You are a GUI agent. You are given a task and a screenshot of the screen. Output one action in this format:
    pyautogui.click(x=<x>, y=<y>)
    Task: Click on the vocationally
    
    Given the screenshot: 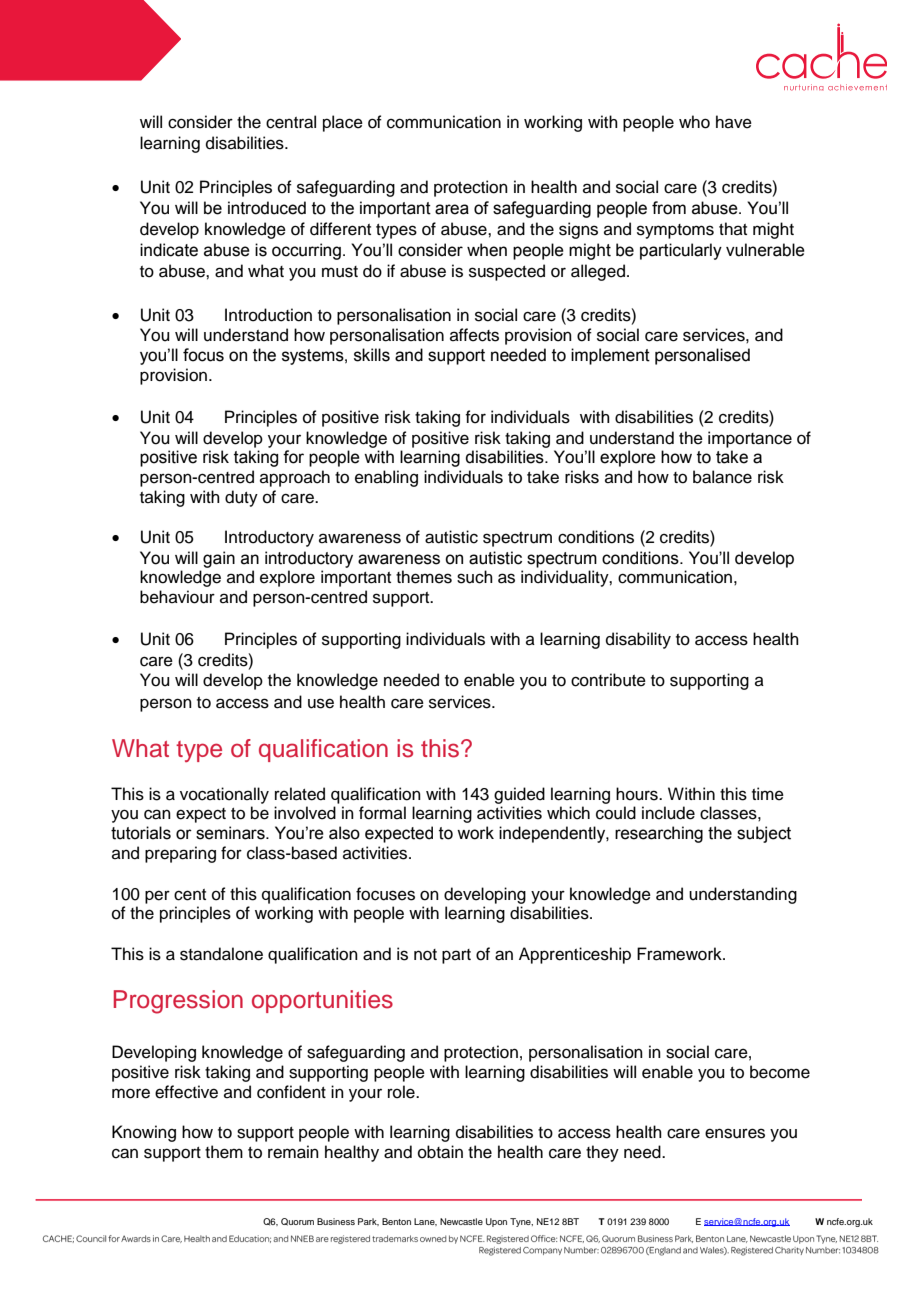 What is the action you would take?
    pyautogui.click(x=224, y=795)
